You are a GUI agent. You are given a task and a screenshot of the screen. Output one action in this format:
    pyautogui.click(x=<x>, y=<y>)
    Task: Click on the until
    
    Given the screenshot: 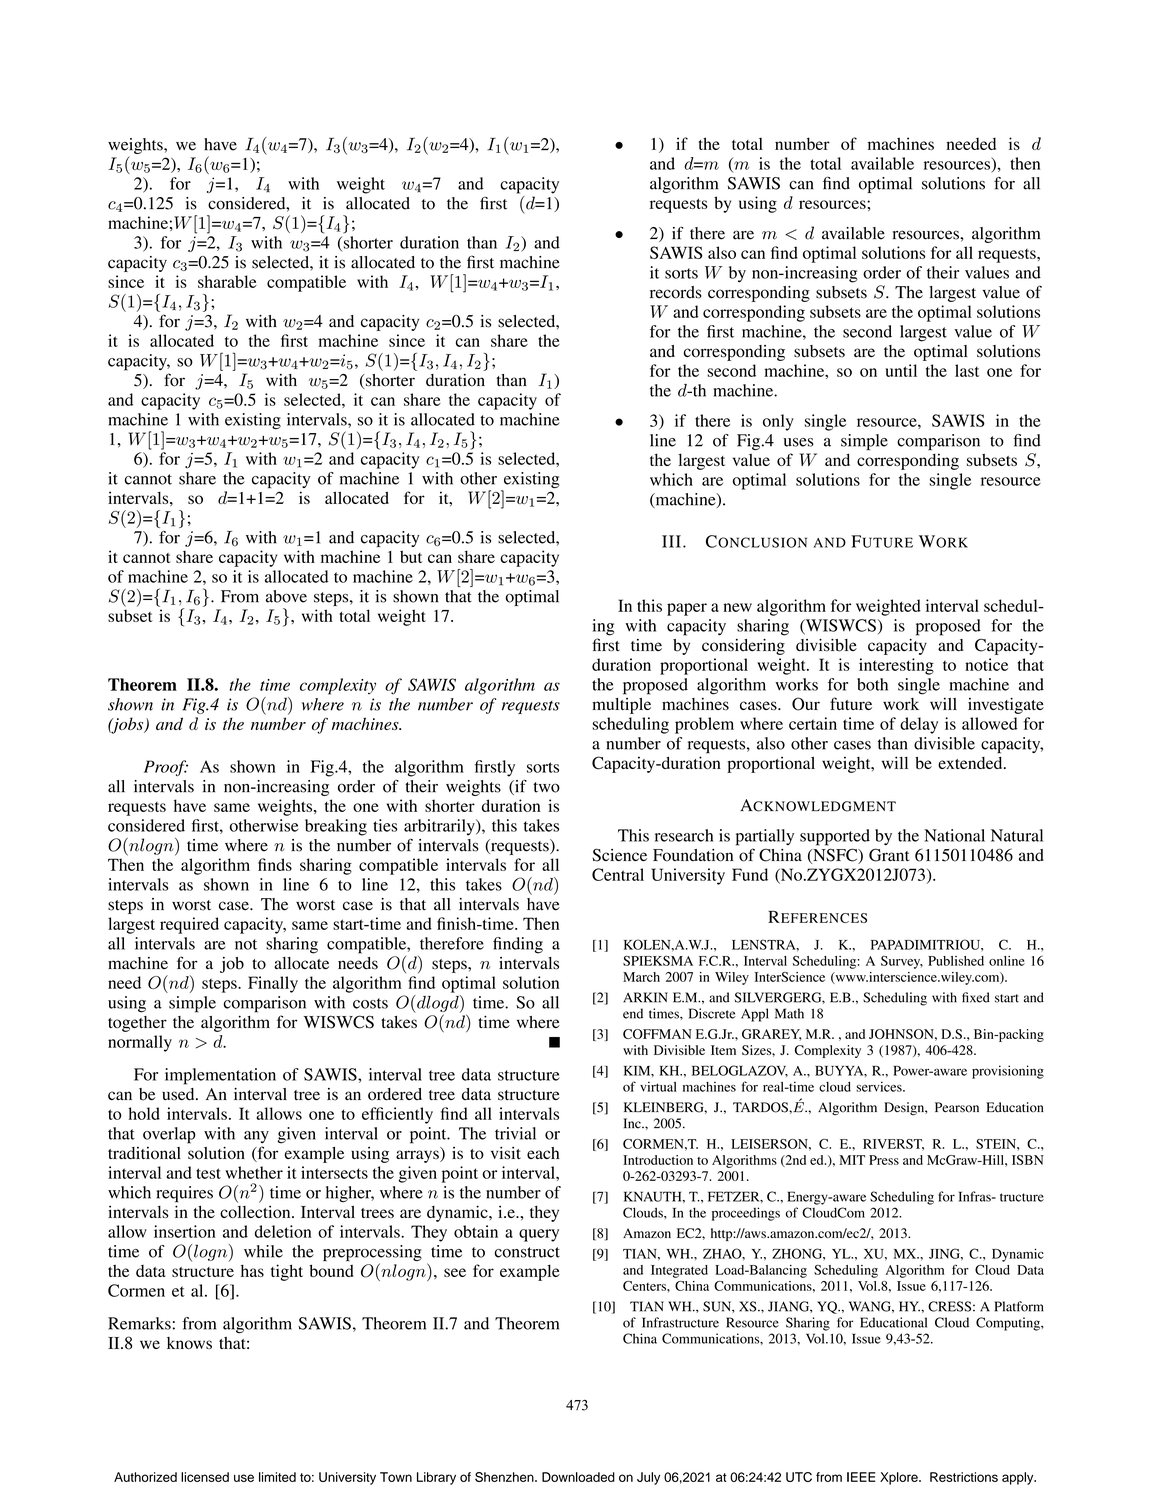 What is the action you would take?
    pyautogui.click(x=901, y=370)
